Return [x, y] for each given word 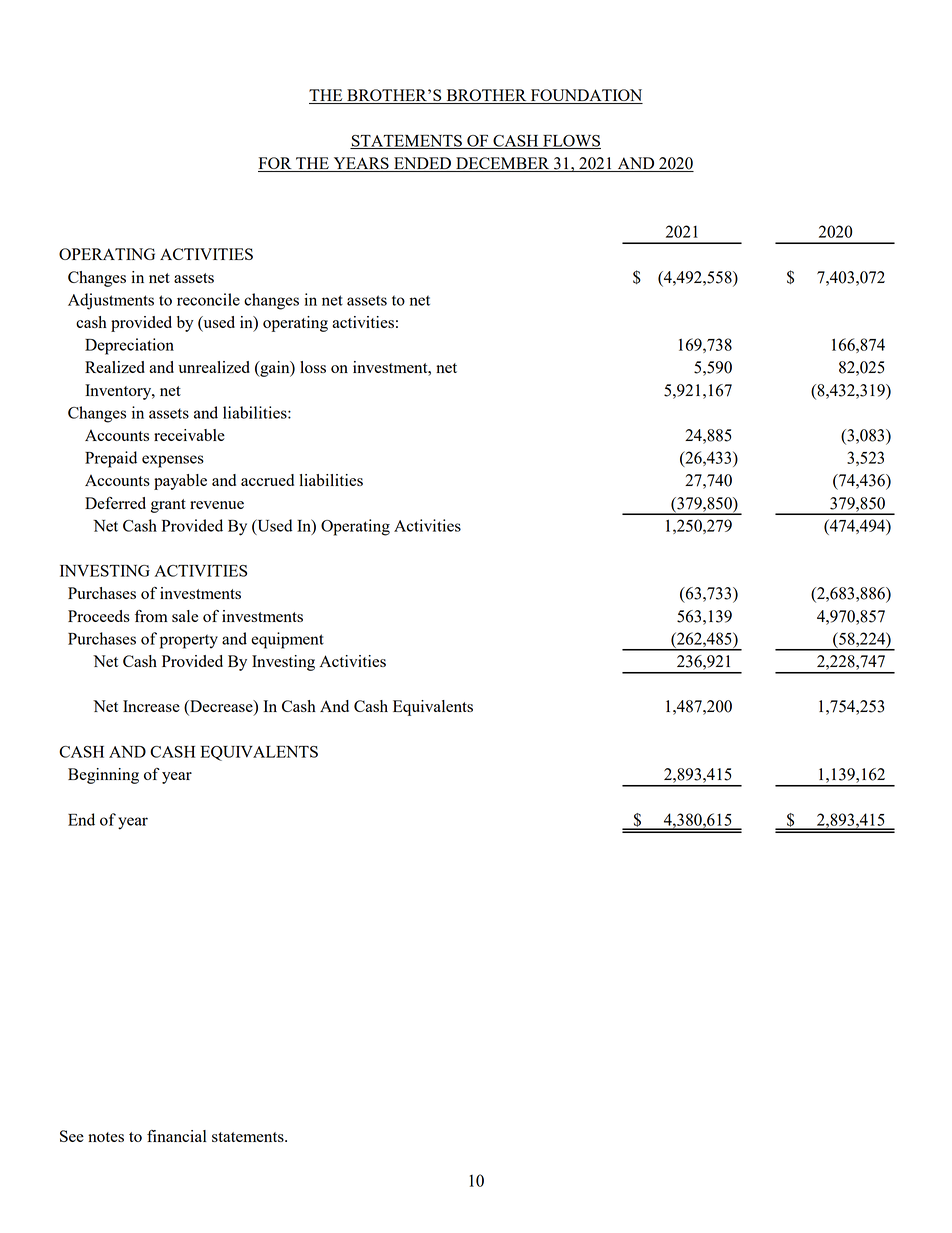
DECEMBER [503, 164]
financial [177, 1136]
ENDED [423, 164]
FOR [276, 164]
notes [106, 1137]
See [72, 1136]
